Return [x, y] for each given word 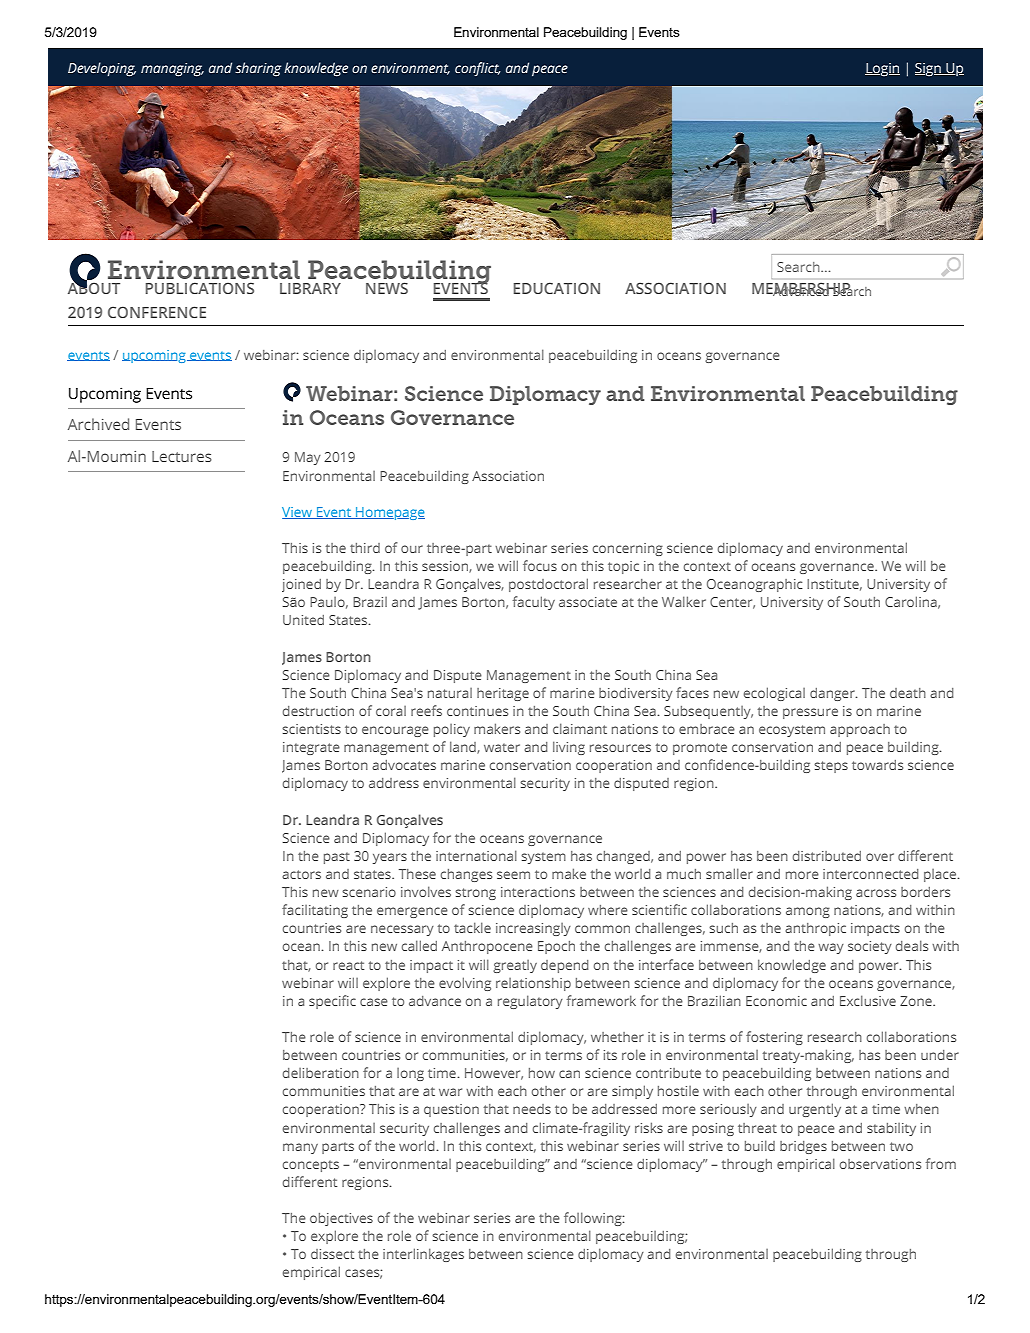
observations [880, 1164]
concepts [311, 1166]
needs [532, 1109]
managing [172, 70]
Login [882, 69]
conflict [478, 69]
